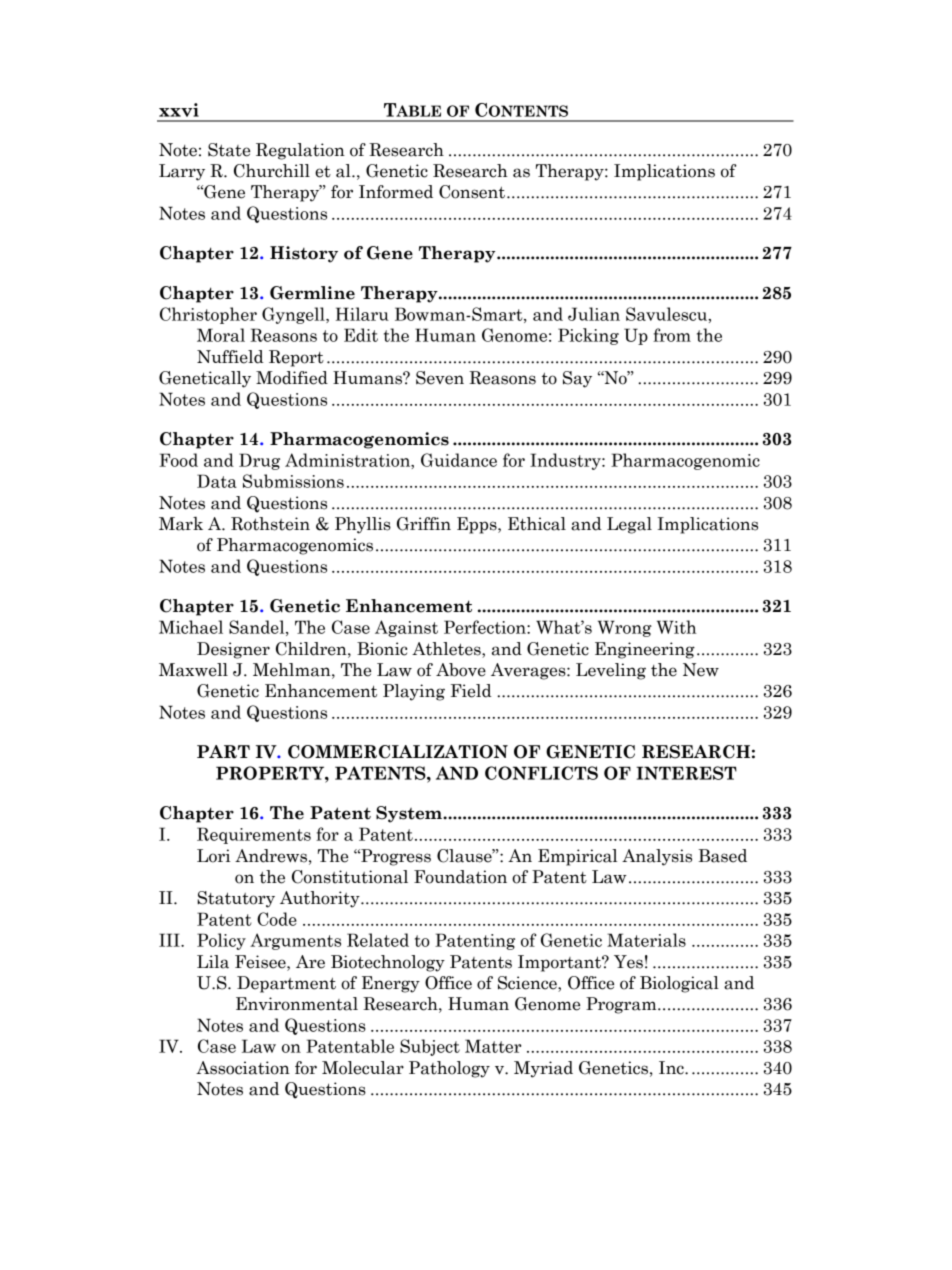  What do you see at coordinates (229, 150) in the screenshot?
I see `State` at bounding box center [229, 150].
